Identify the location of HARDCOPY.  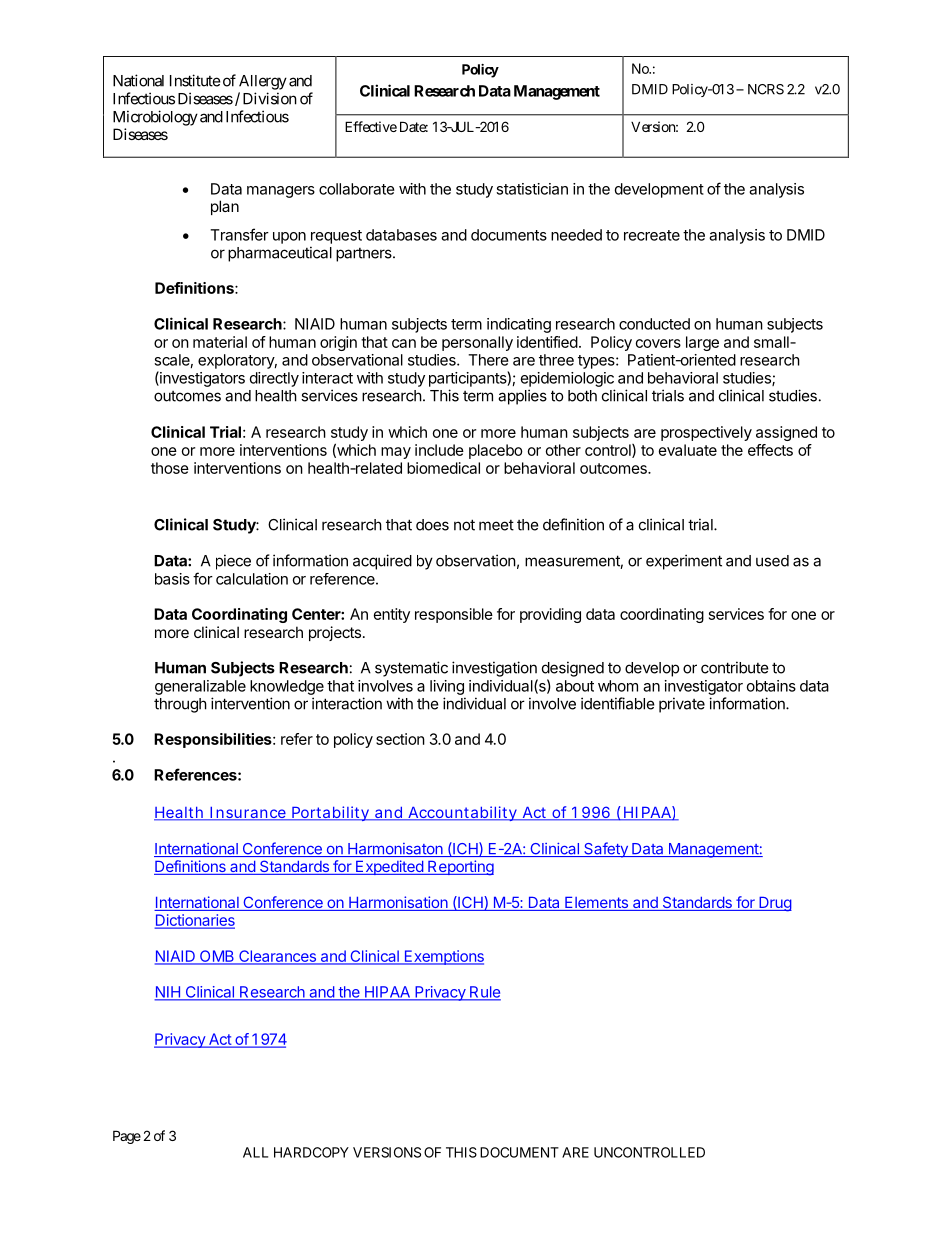
(311, 1152).
